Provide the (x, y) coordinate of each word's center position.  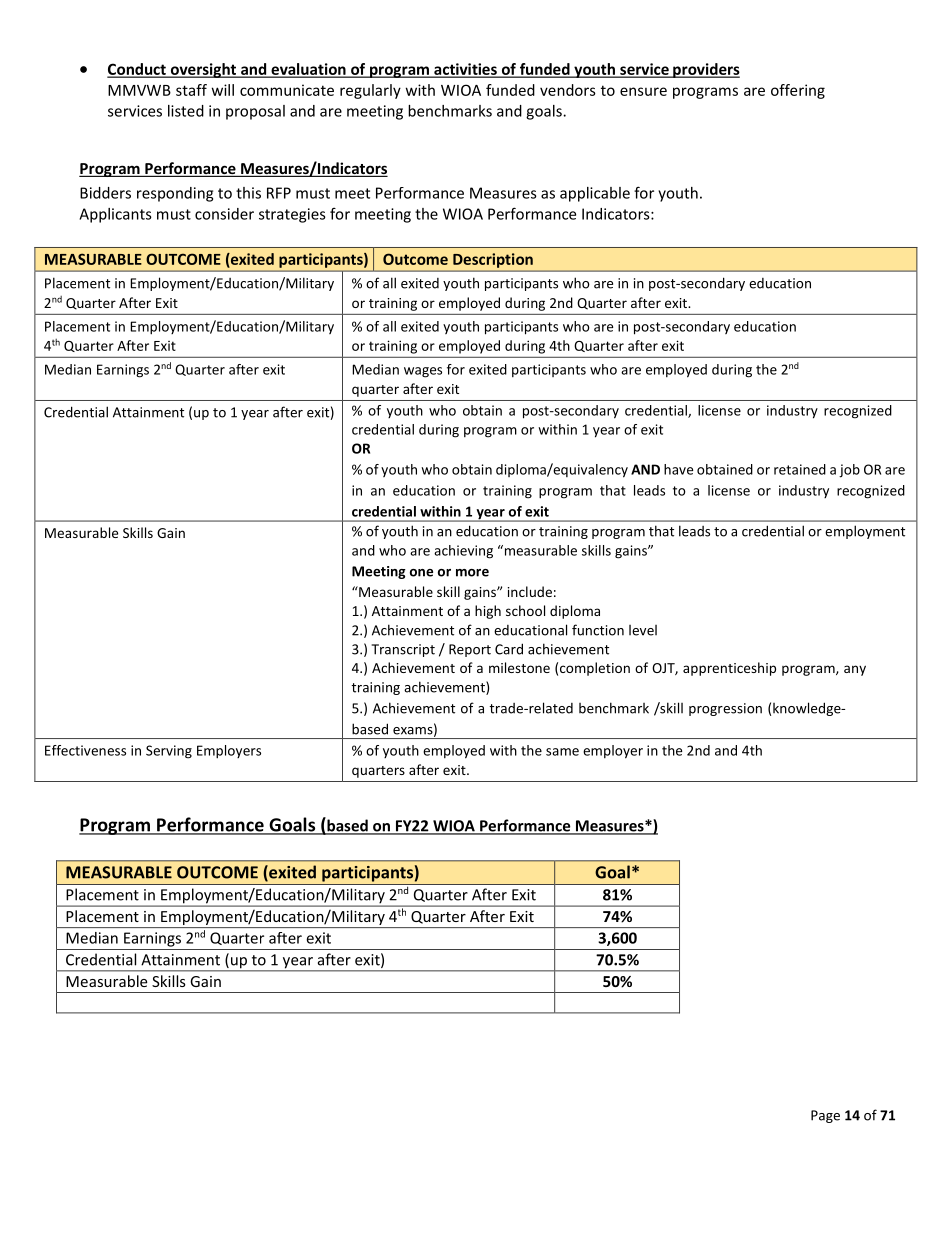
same (562, 752)
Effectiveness (85, 750)
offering (798, 91)
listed (186, 111)
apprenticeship (729, 669)
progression (725, 709)
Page (825, 1116)
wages (423, 372)
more (472, 573)
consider (224, 214)
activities (465, 70)
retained (800, 469)
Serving (169, 752)
